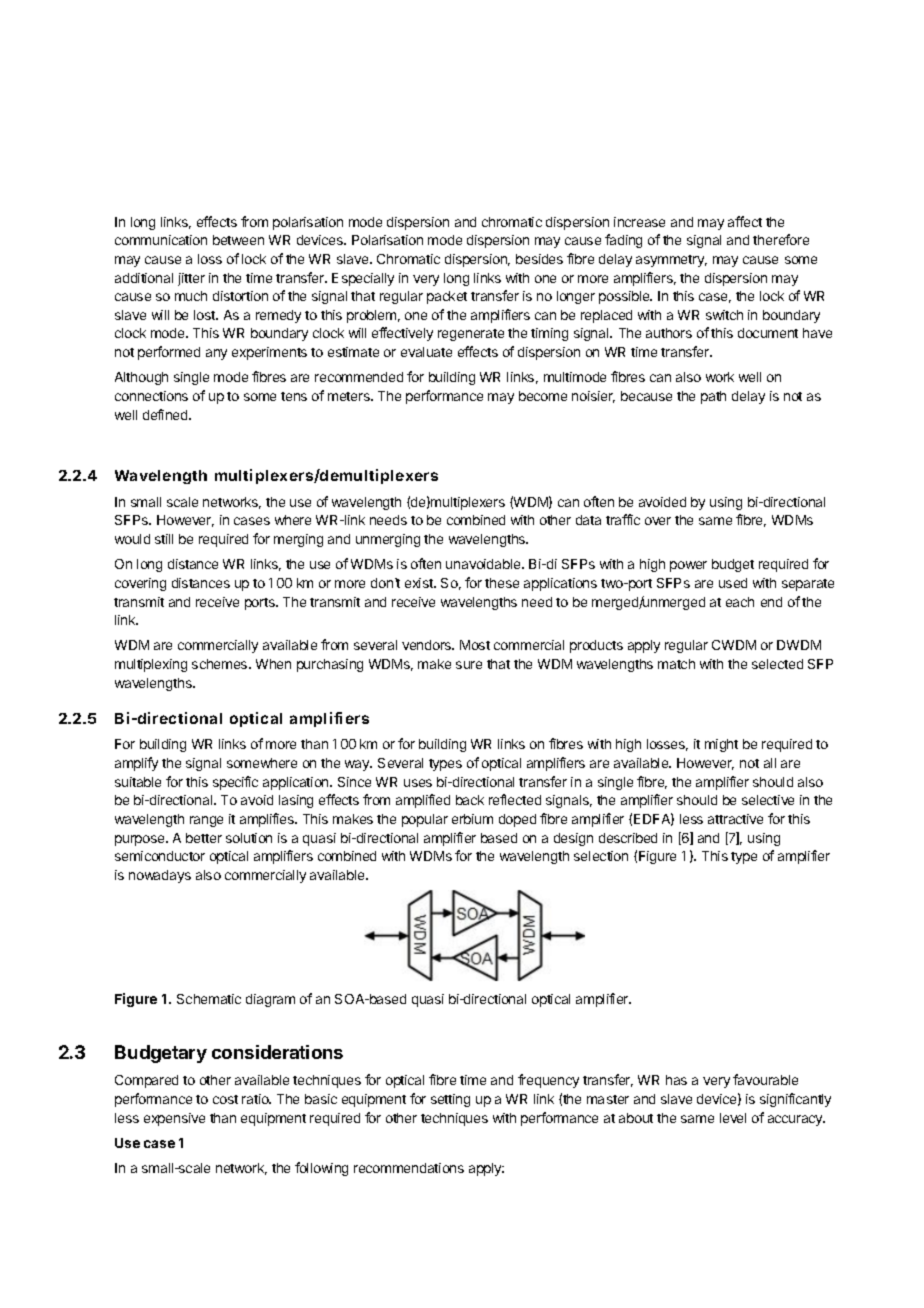 The height and width of the screenshot is (1308, 924). Describe the element at coordinates (745, 221) in the screenshot. I see `affect` at that location.
